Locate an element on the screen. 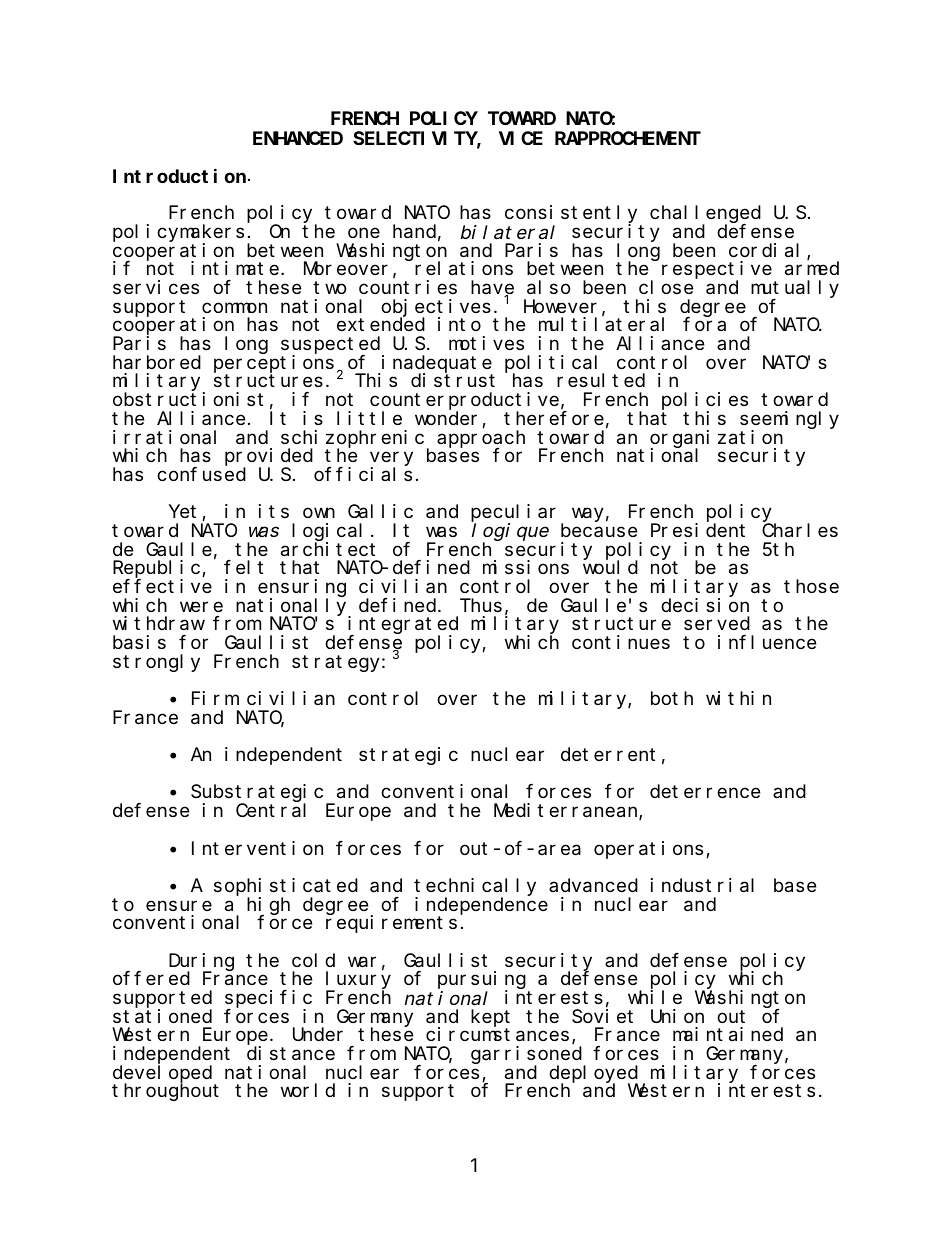  integrated is located at coordinates (403, 626).
